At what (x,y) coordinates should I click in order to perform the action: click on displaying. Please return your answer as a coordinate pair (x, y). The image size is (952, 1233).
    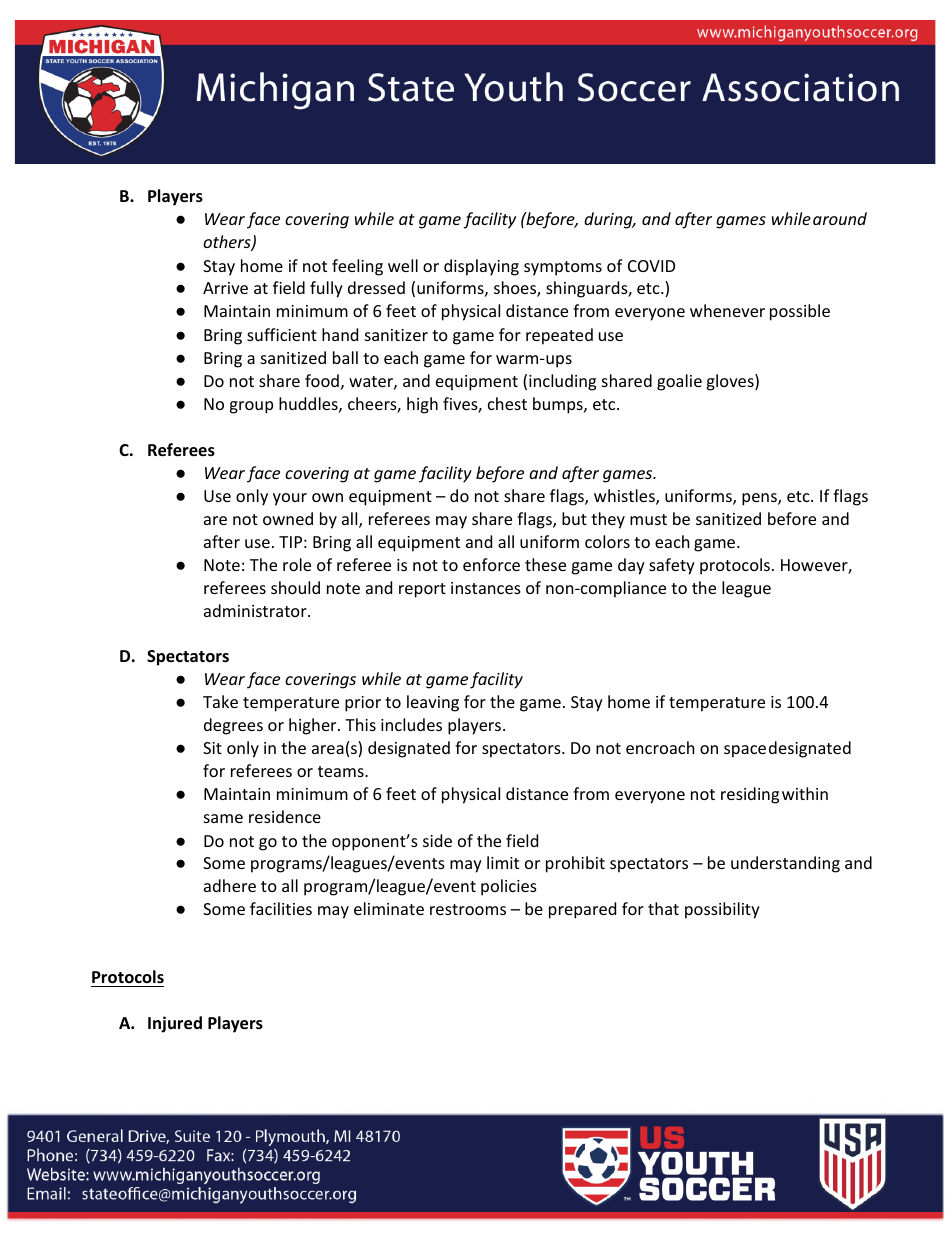
    Looking at the image, I should click on (481, 267).
